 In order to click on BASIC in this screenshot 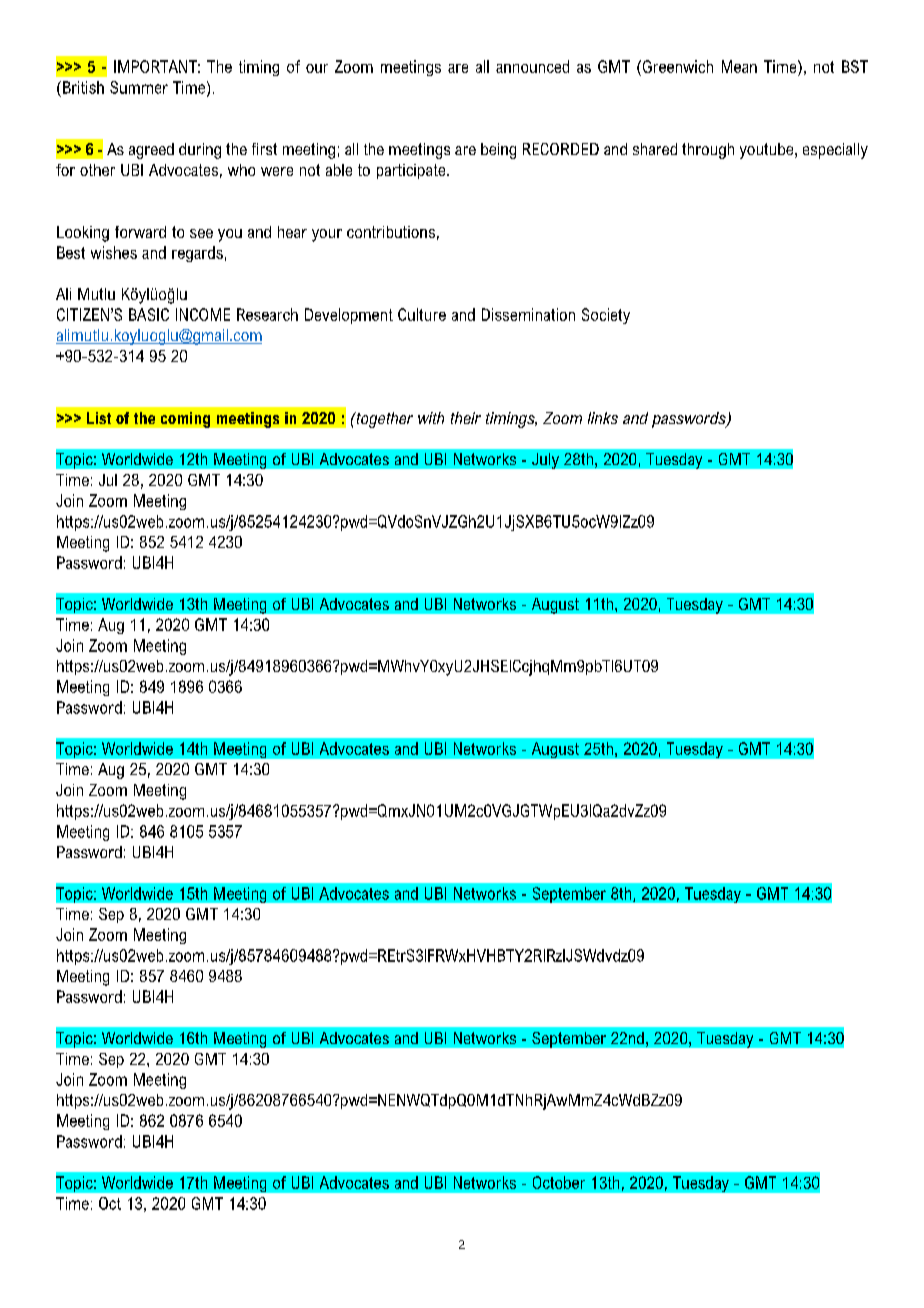, I will do `click(149, 314)`.
